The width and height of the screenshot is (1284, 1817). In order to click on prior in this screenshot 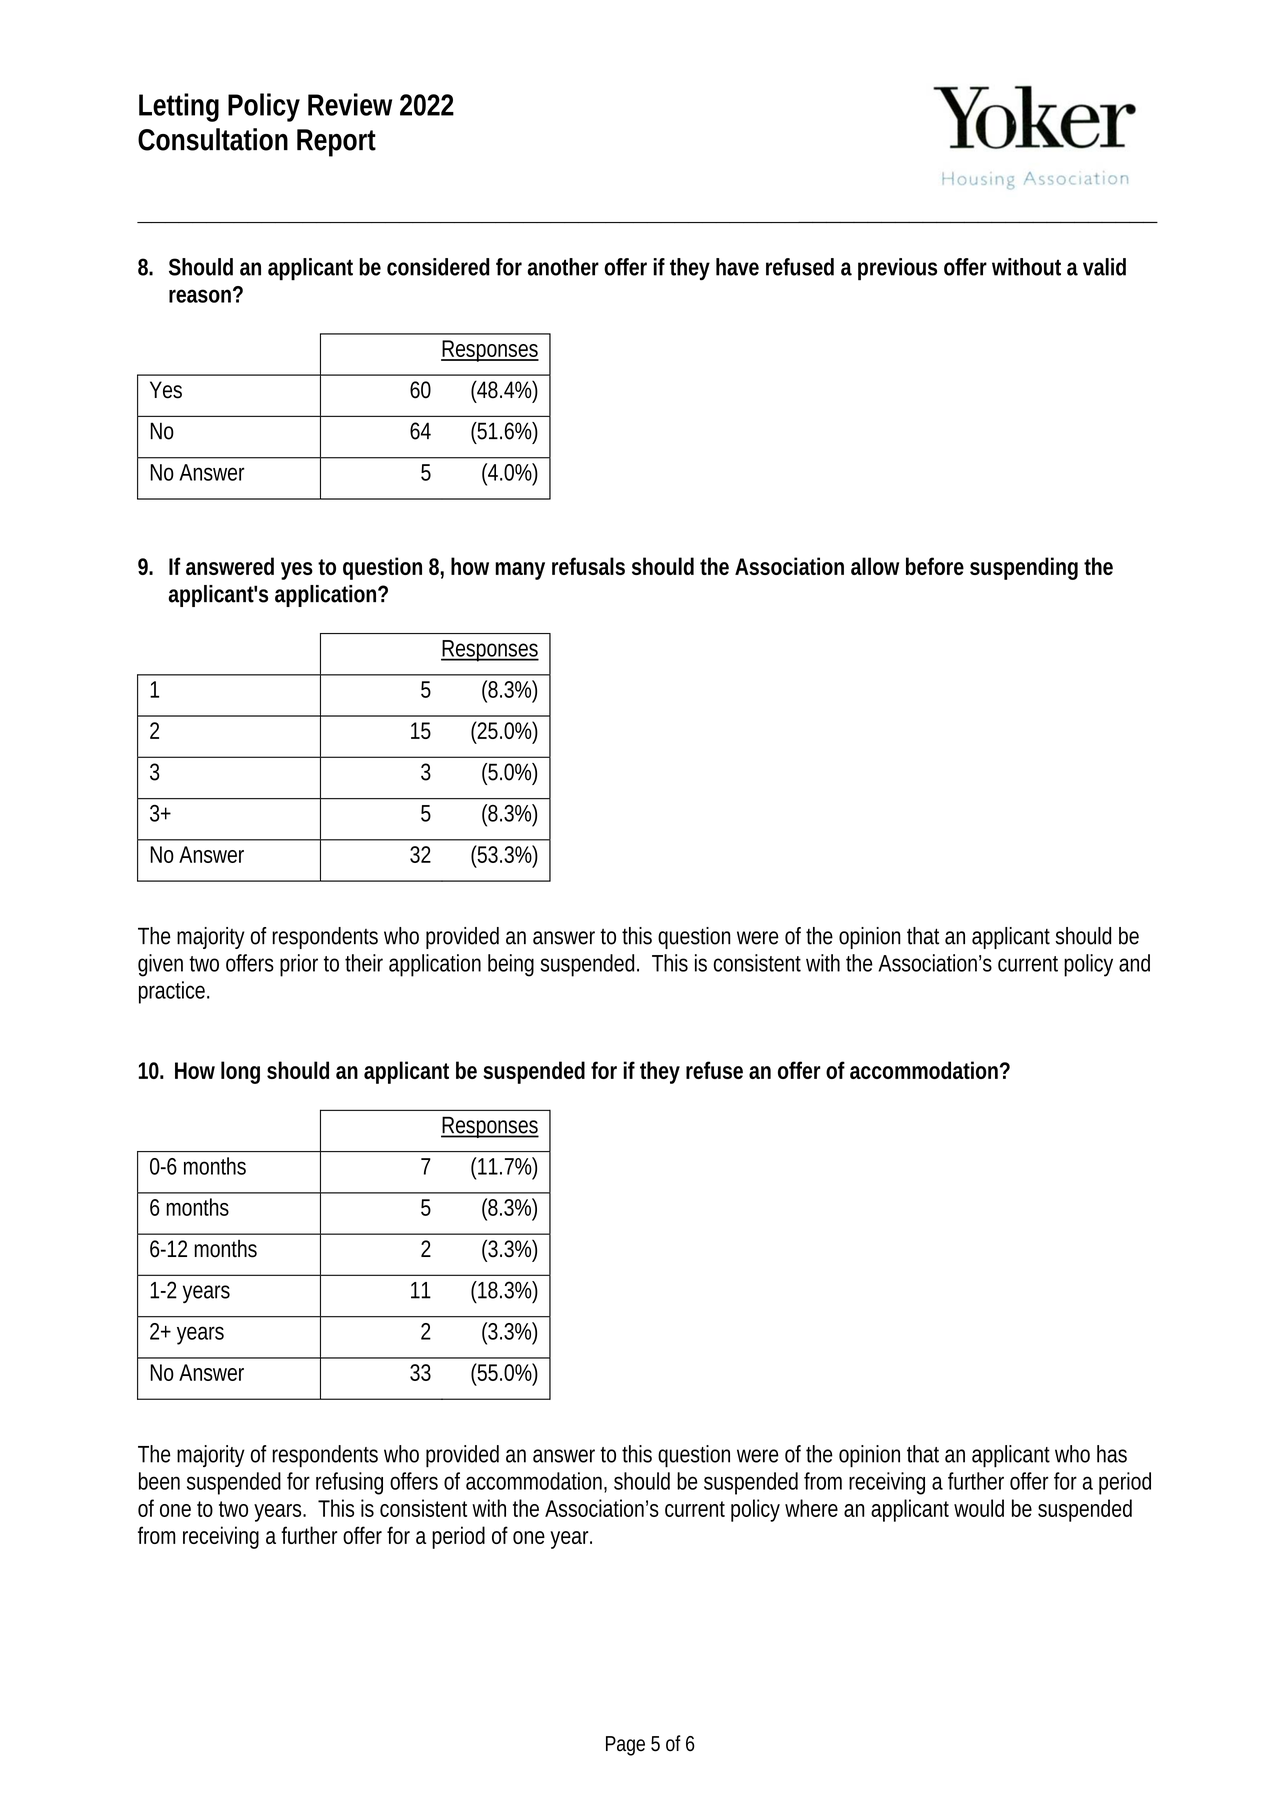, I will do `click(299, 965)`.
